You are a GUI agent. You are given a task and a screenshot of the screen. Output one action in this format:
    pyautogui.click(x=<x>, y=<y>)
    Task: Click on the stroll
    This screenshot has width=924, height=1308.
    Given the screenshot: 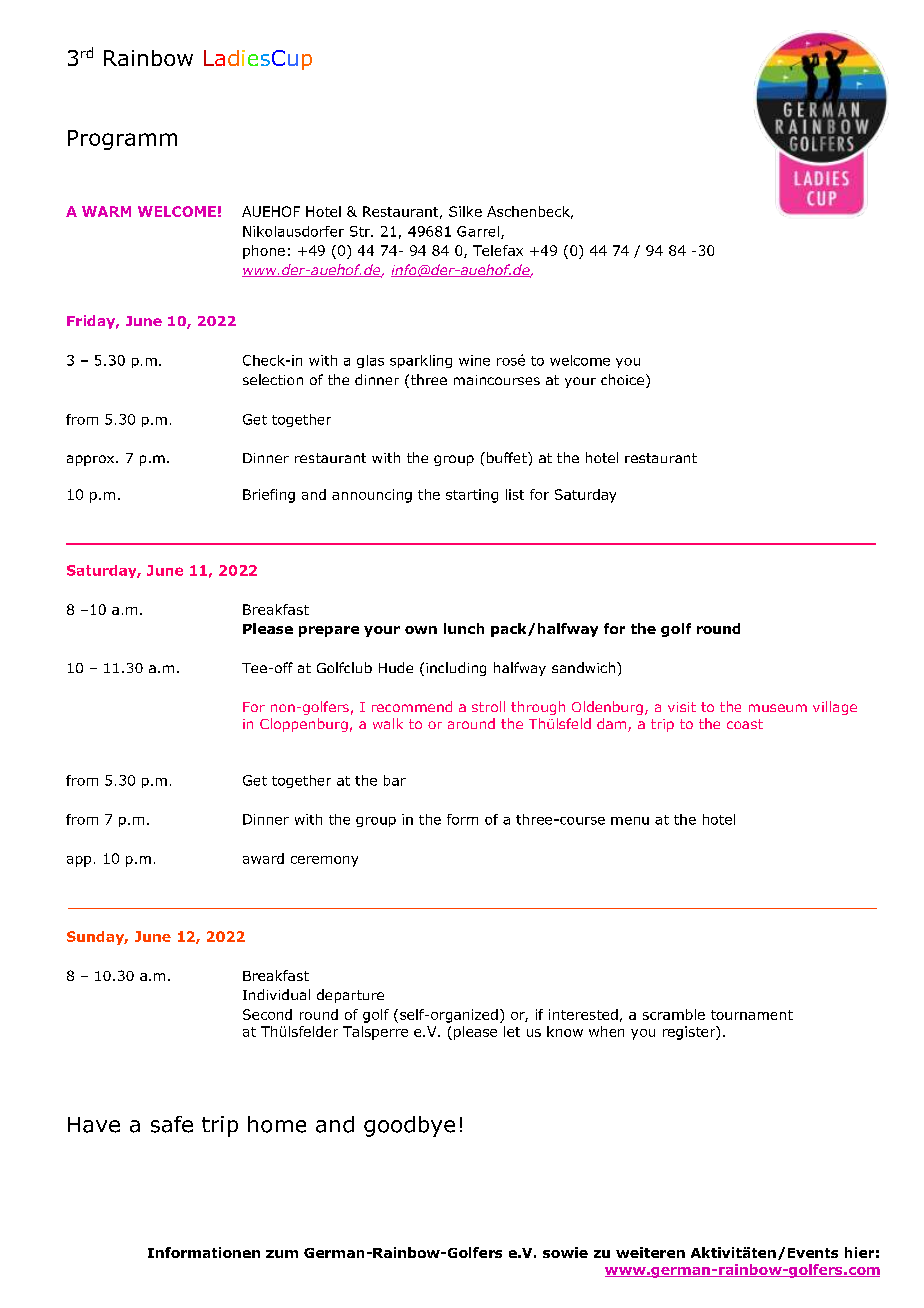 What is the action you would take?
    pyautogui.click(x=488, y=706)
